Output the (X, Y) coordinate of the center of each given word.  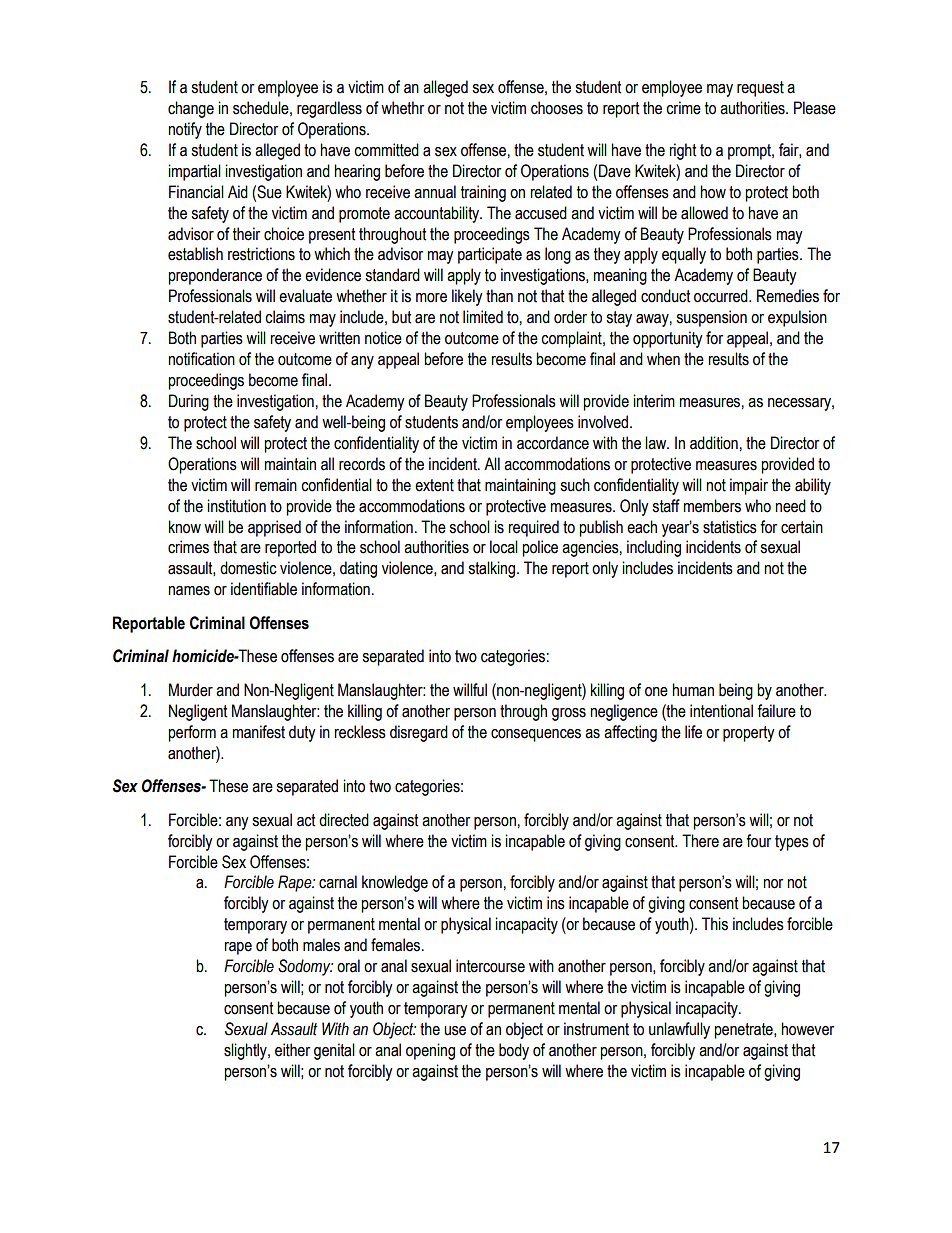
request (760, 89)
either (292, 1050)
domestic (248, 568)
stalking (493, 569)
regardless (329, 109)
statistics (730, 527)
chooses (557, 108)
